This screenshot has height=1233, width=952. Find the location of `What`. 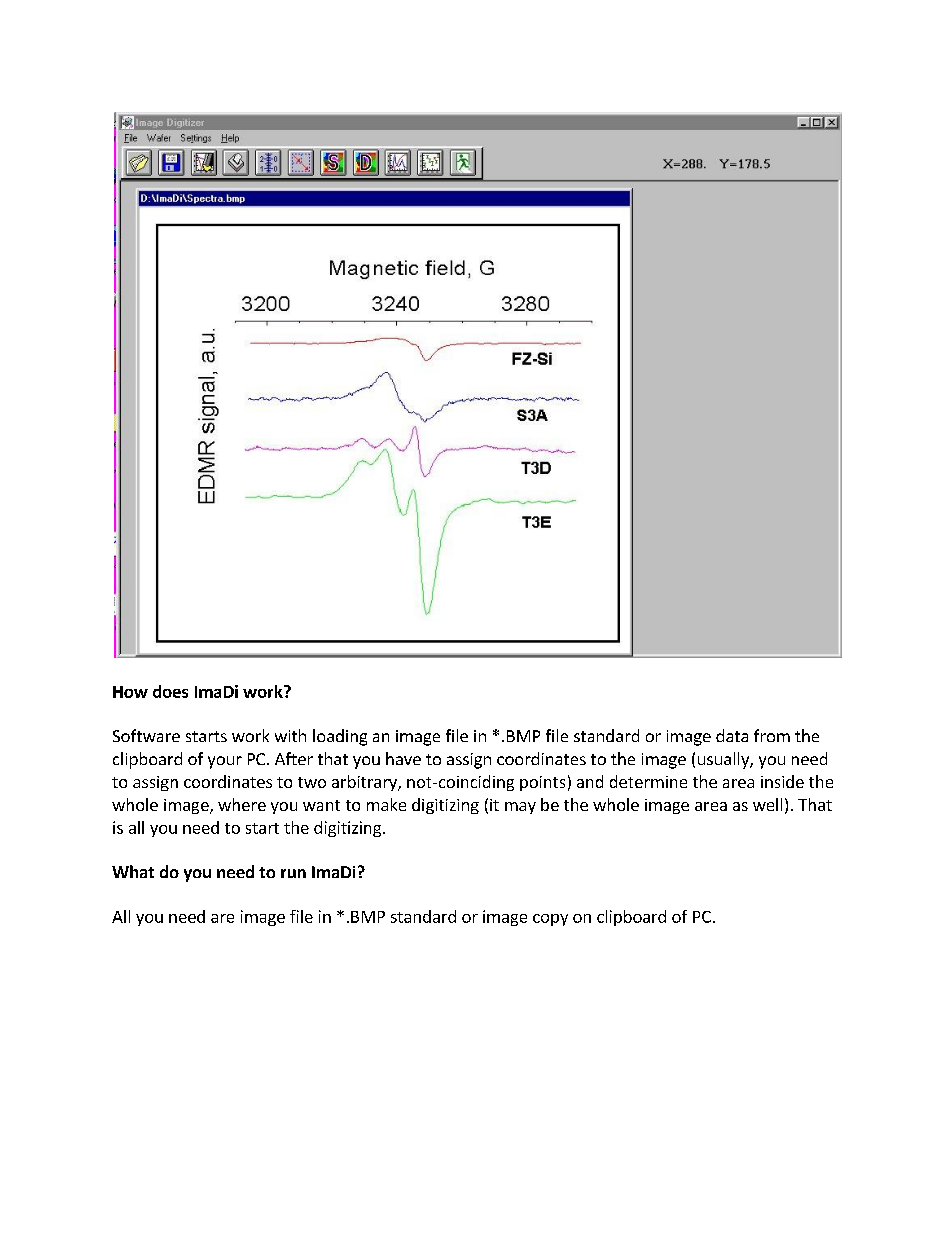

What is located at coordinates (133, 871).
